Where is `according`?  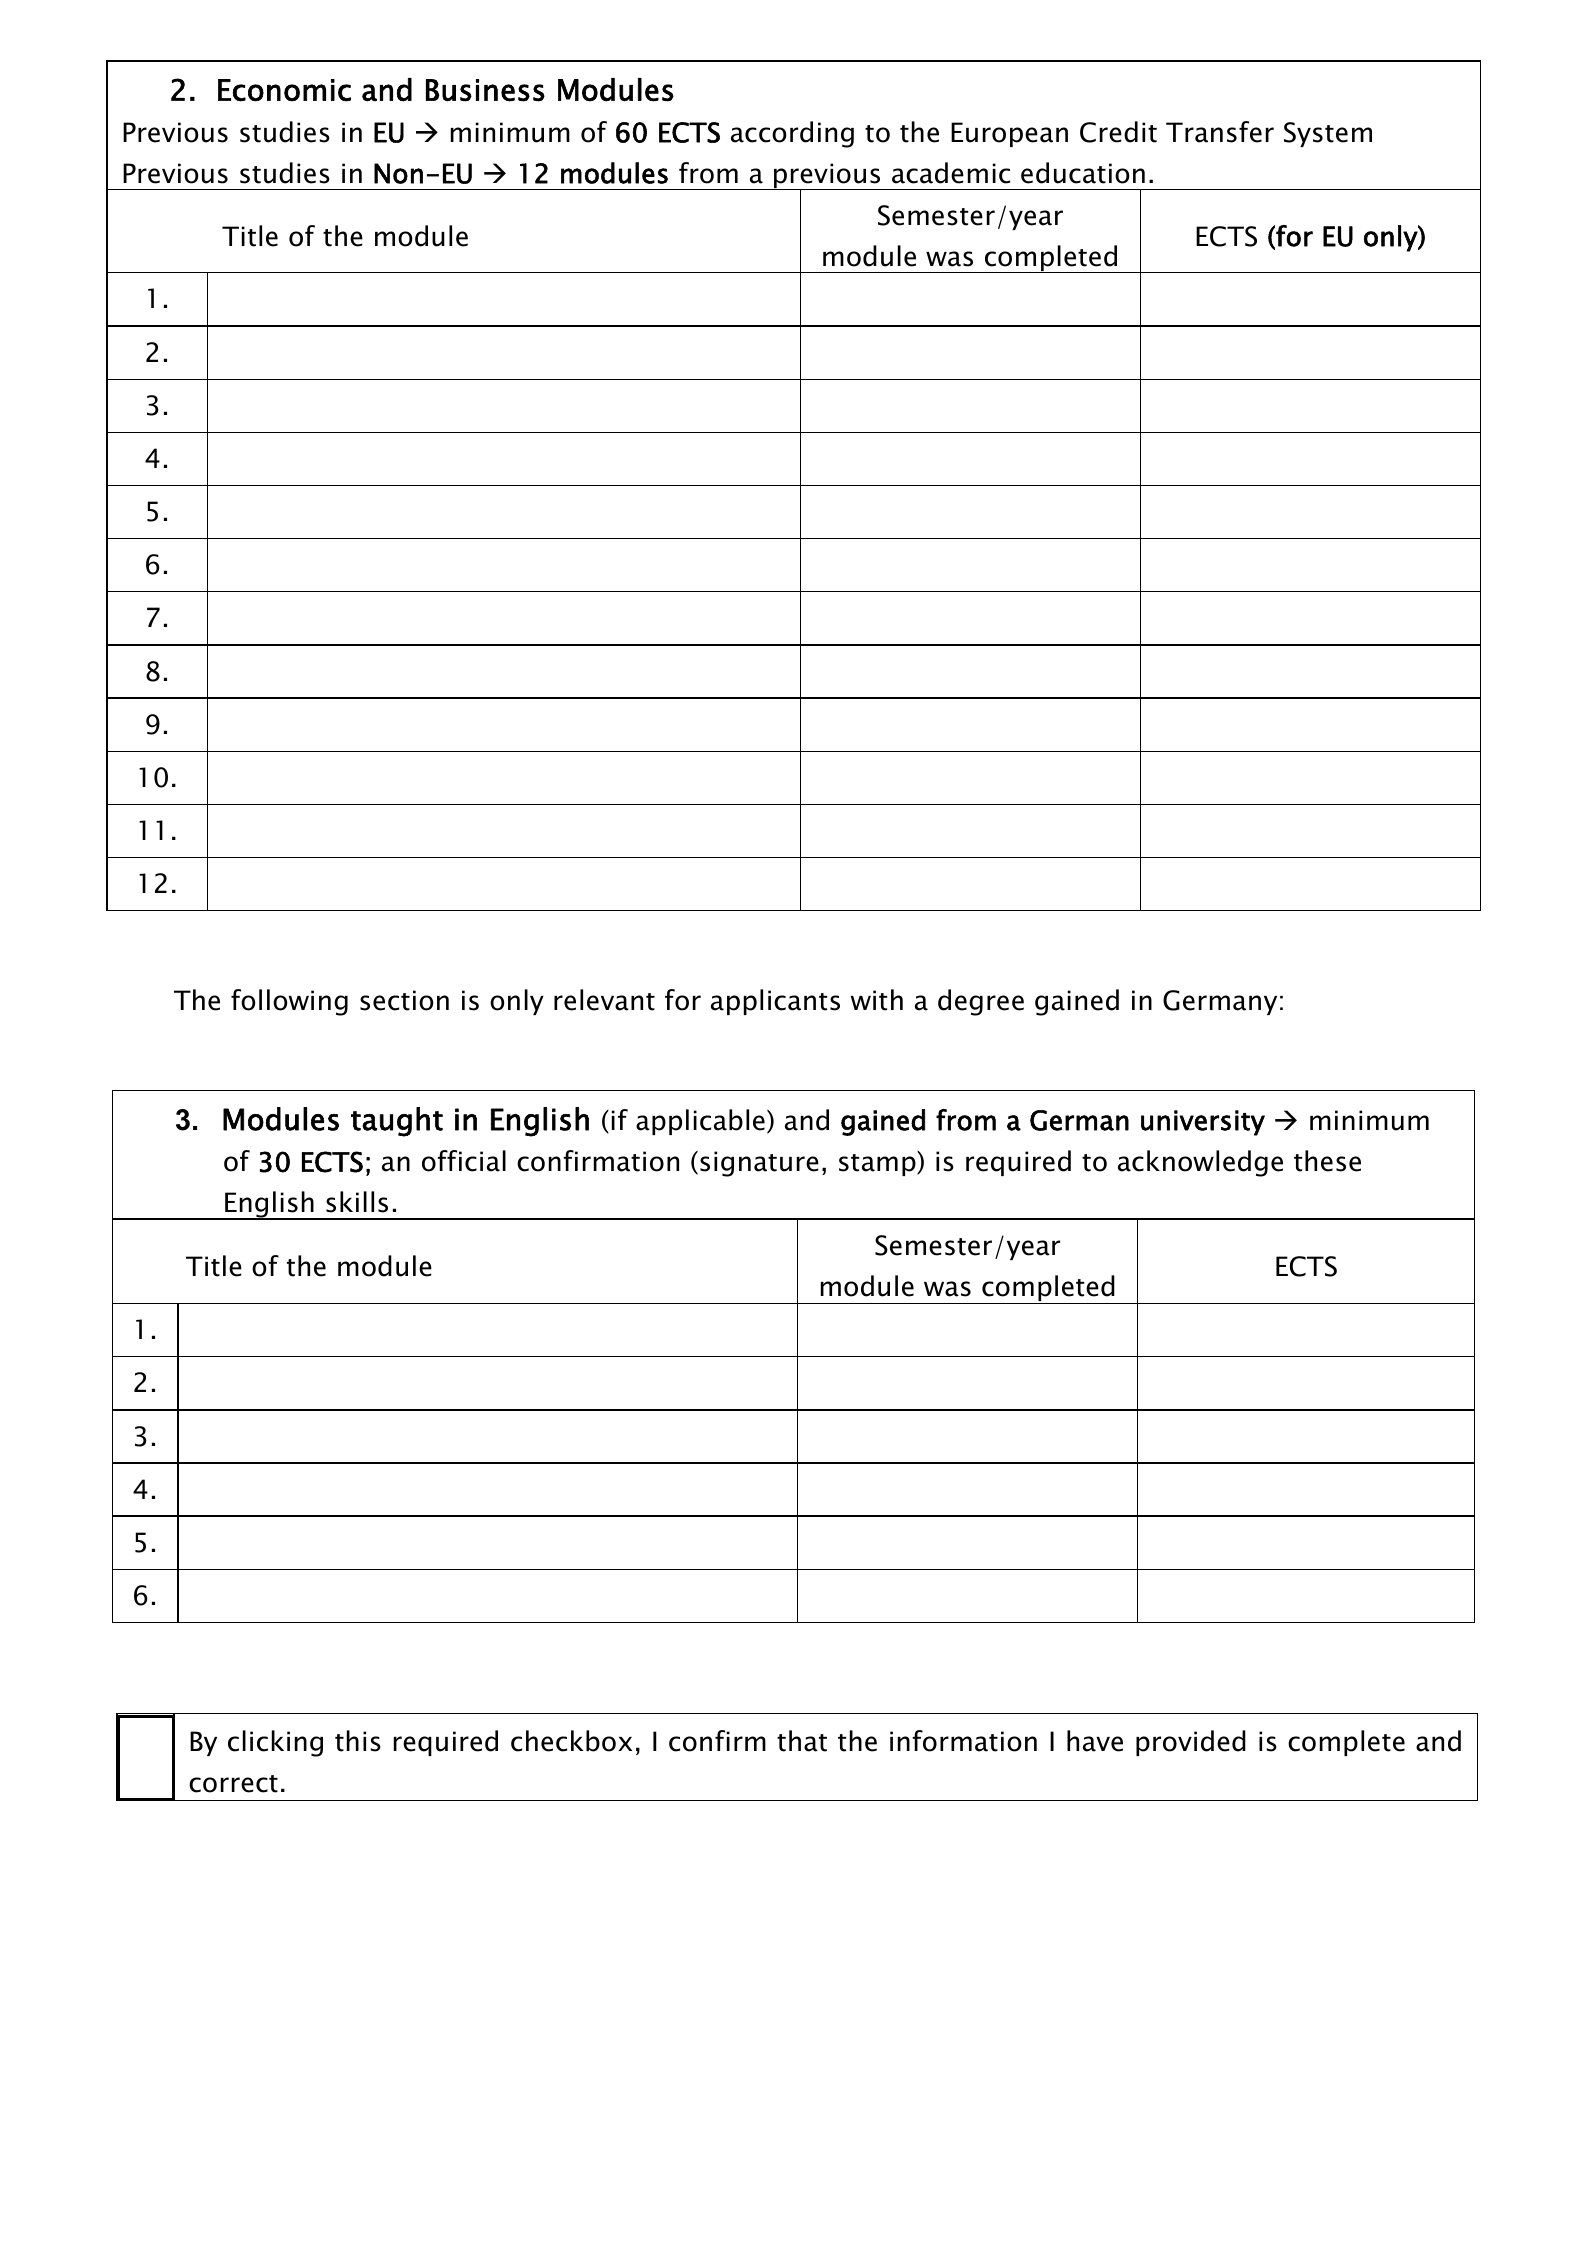
according is located at coordinates (792, 134).
